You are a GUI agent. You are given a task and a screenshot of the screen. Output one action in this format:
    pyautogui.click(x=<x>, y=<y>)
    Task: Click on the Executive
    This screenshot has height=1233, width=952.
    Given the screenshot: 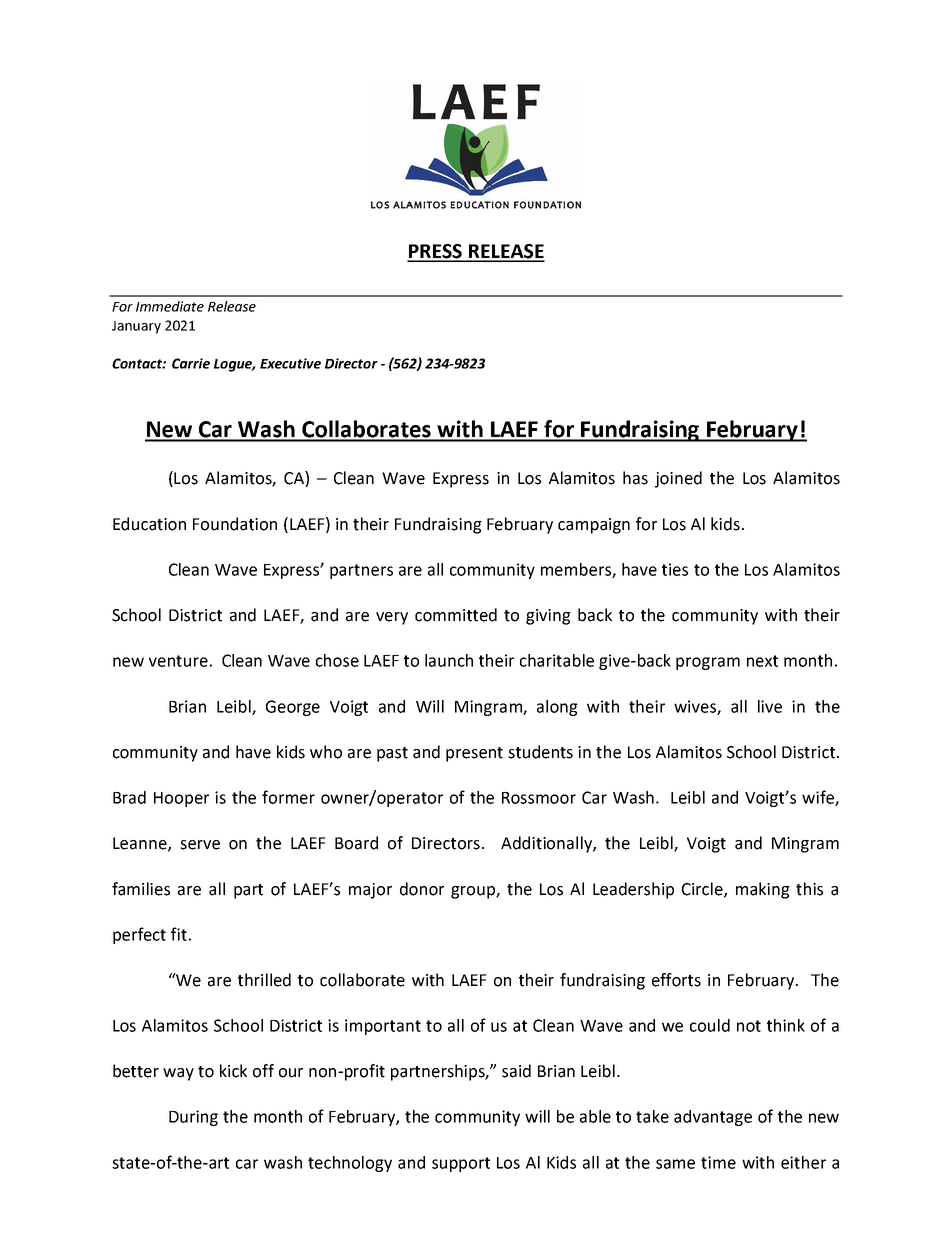 What is the action you would take?
    pyautogui.click(x=290, y=363)
